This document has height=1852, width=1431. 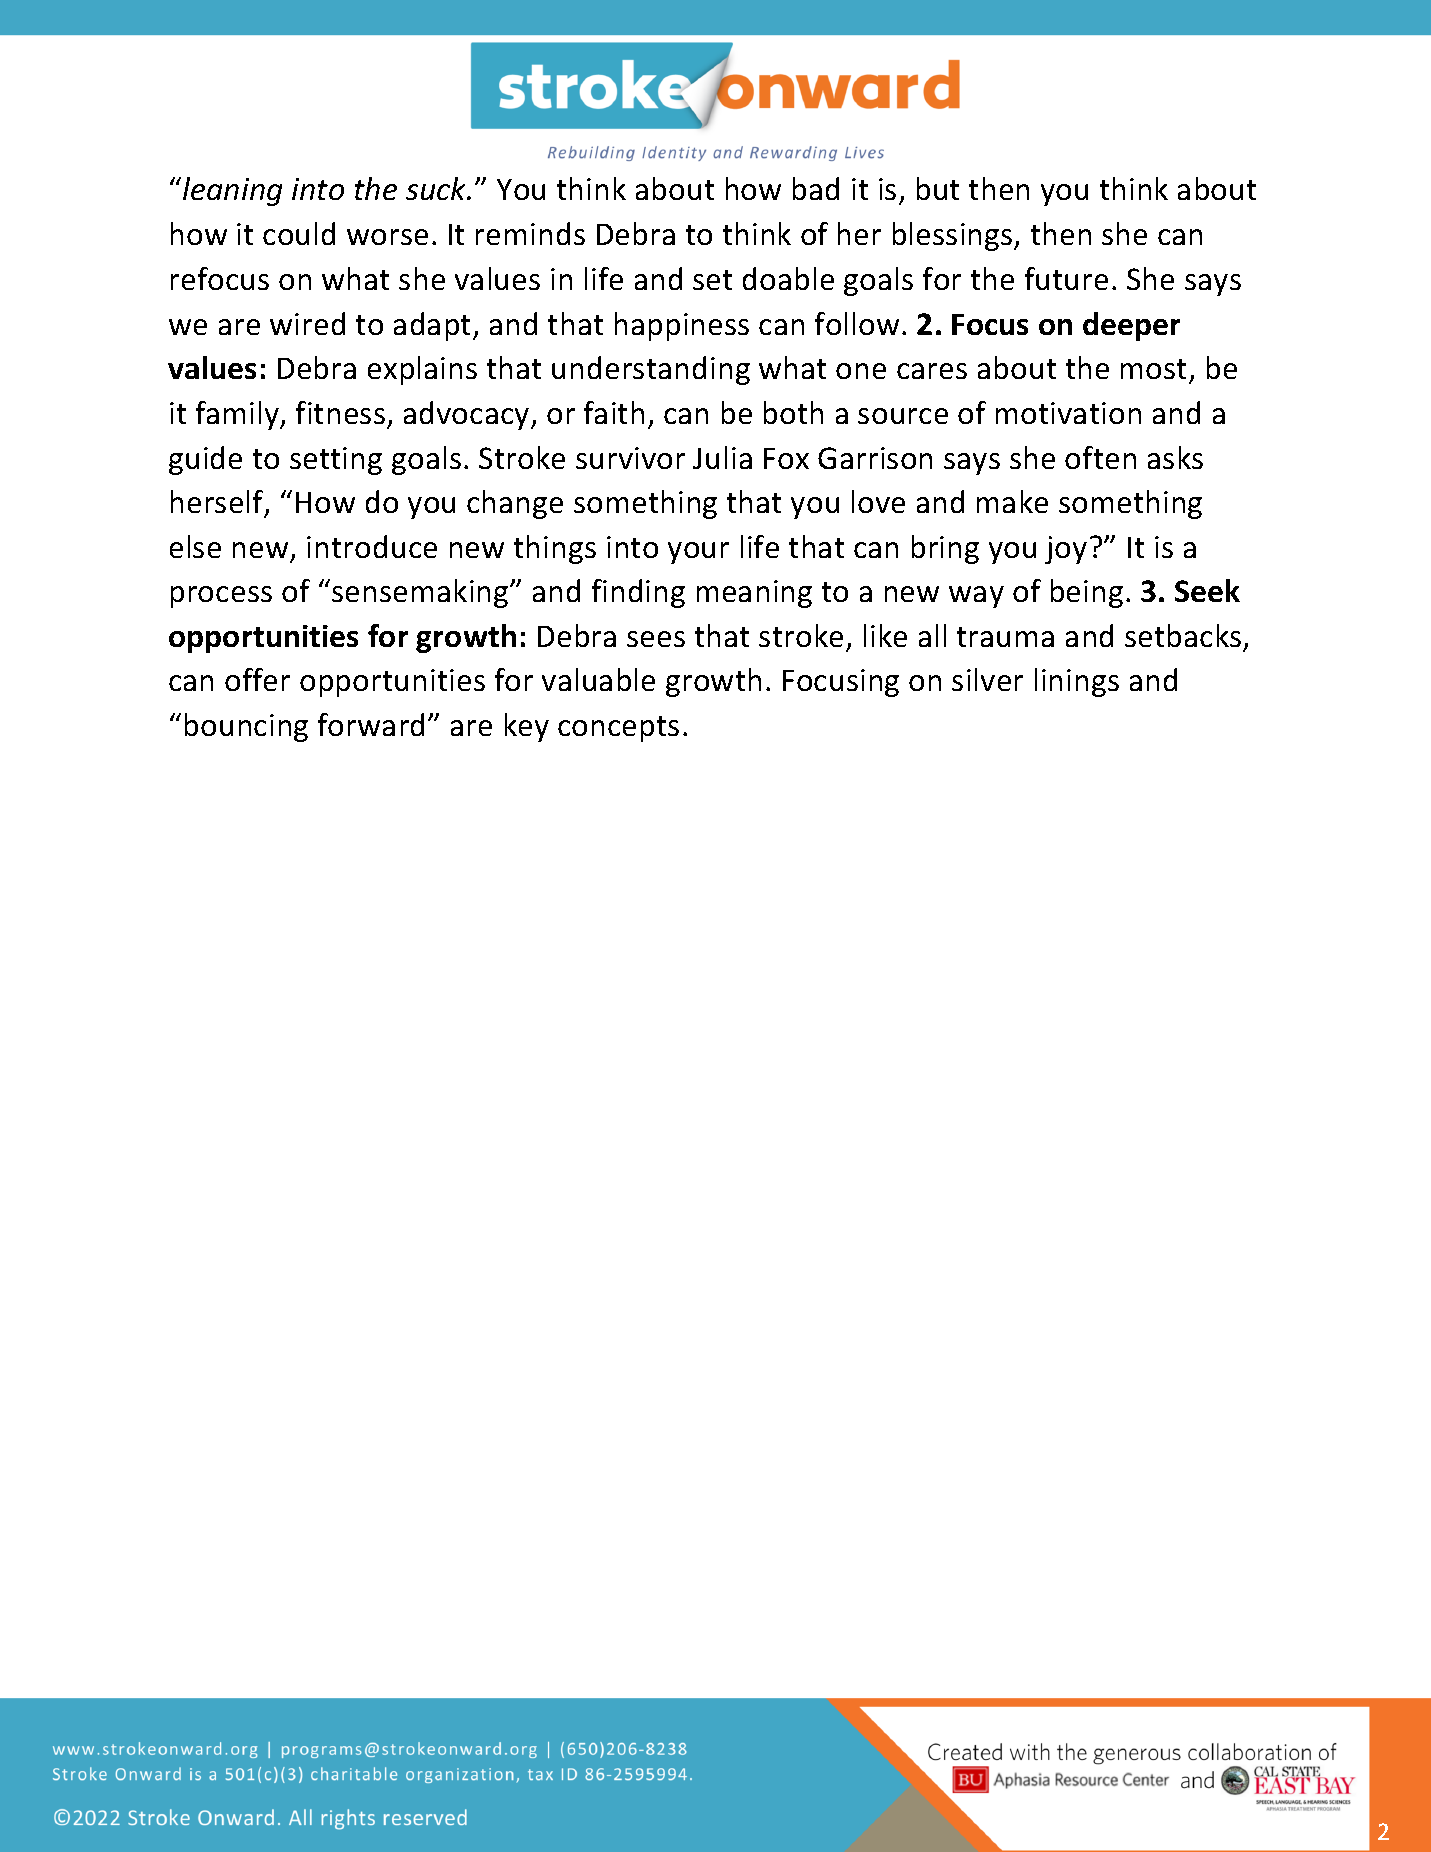 I want to click on happiness, so click(x=682, y=326).
